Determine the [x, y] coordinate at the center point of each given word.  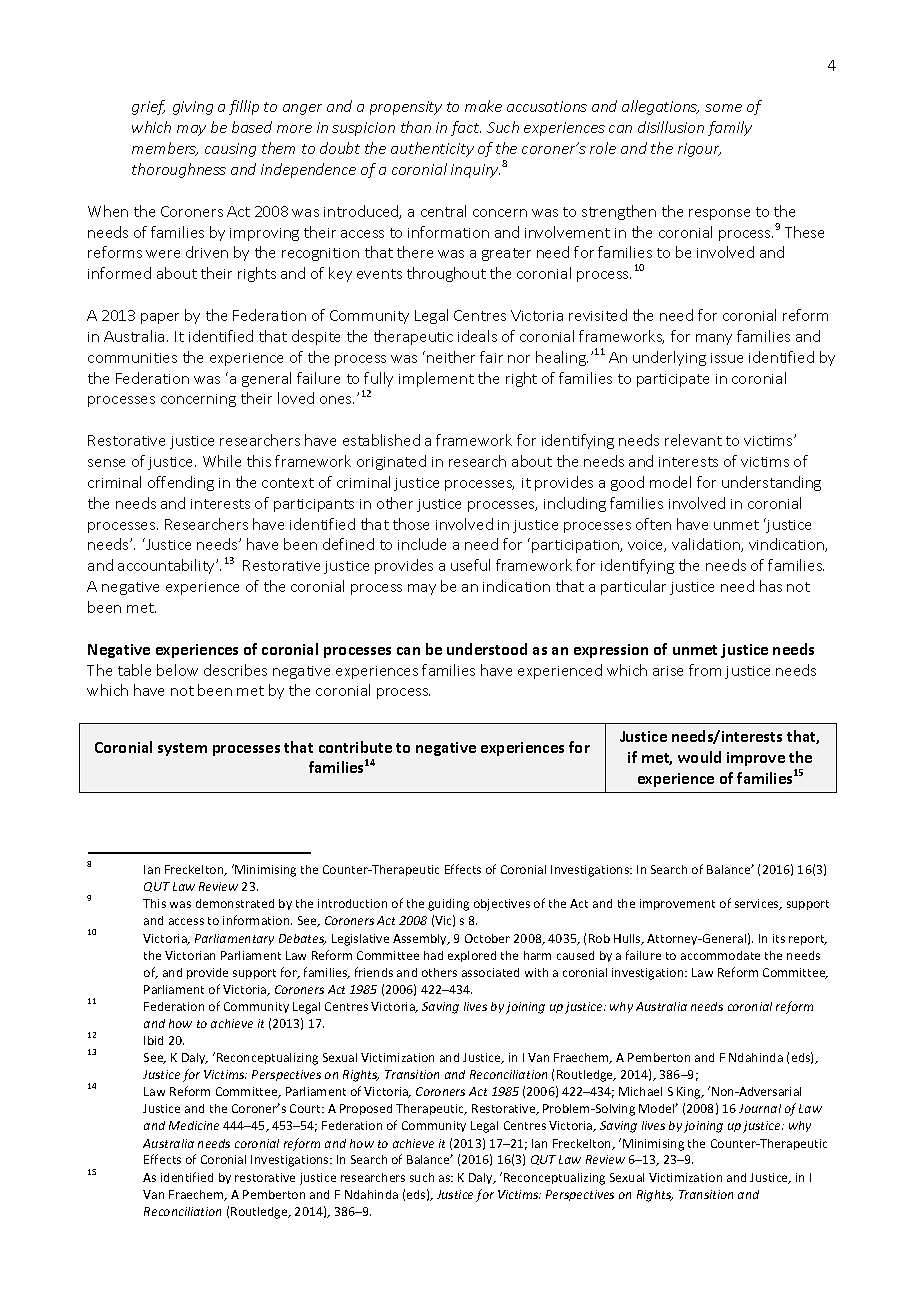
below [177, 670]
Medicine [194, 1125]
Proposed [366, 1109]
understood [487, 649]
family [730, 128]
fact [466, 128]
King [690, 1093]
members [165, 149]
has [771, 586]
